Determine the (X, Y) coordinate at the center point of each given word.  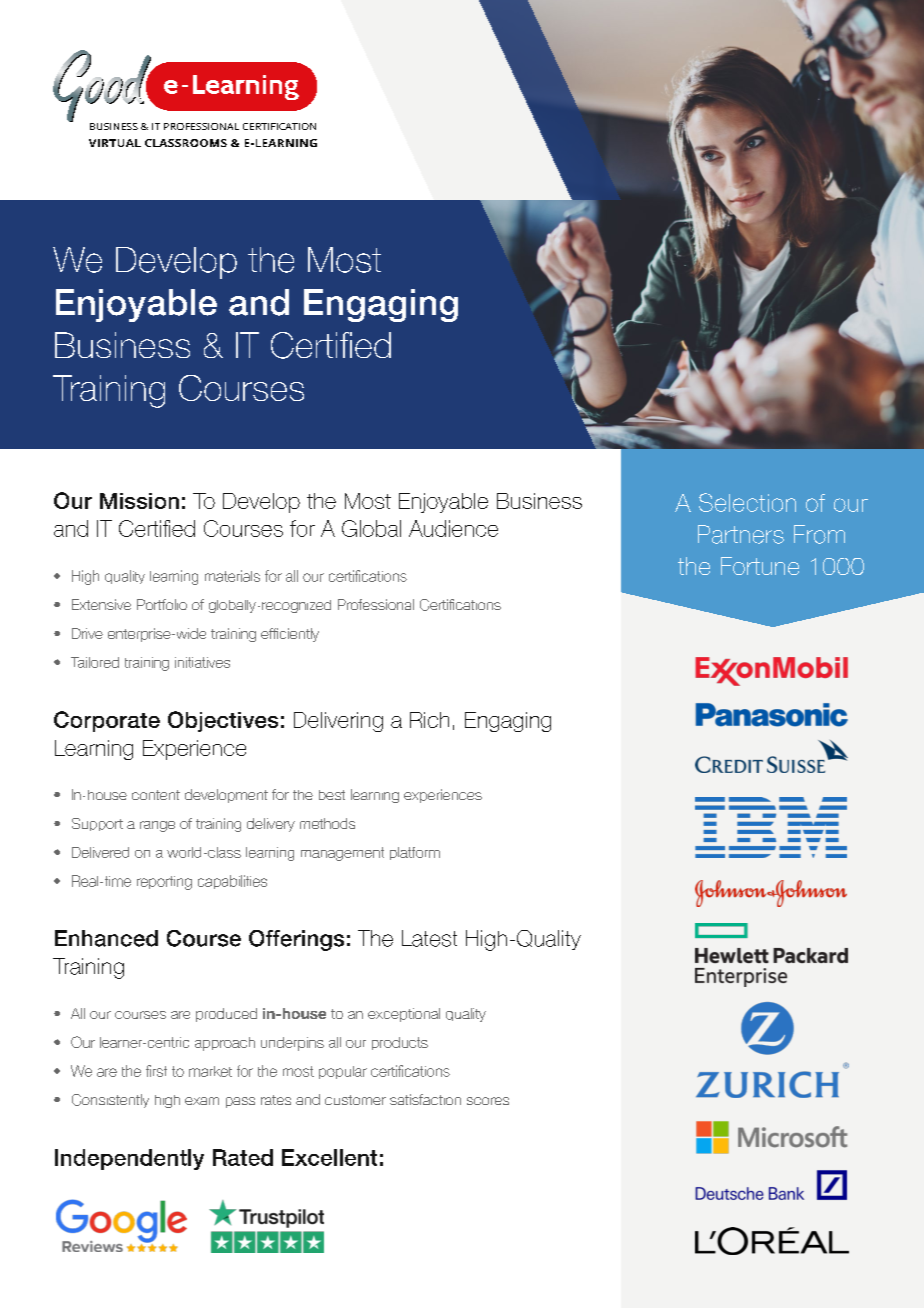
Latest (429, 938)
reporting (164, 883)
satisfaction (425, 1099)
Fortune (760, 566)
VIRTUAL (115, 143)
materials (232, 576)
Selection (747, 502)
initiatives (202, 662)
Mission (139, 501)
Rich (429, 720)
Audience (453, 528)
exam (202, 1101)
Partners (741, 534)
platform (415, 853)
